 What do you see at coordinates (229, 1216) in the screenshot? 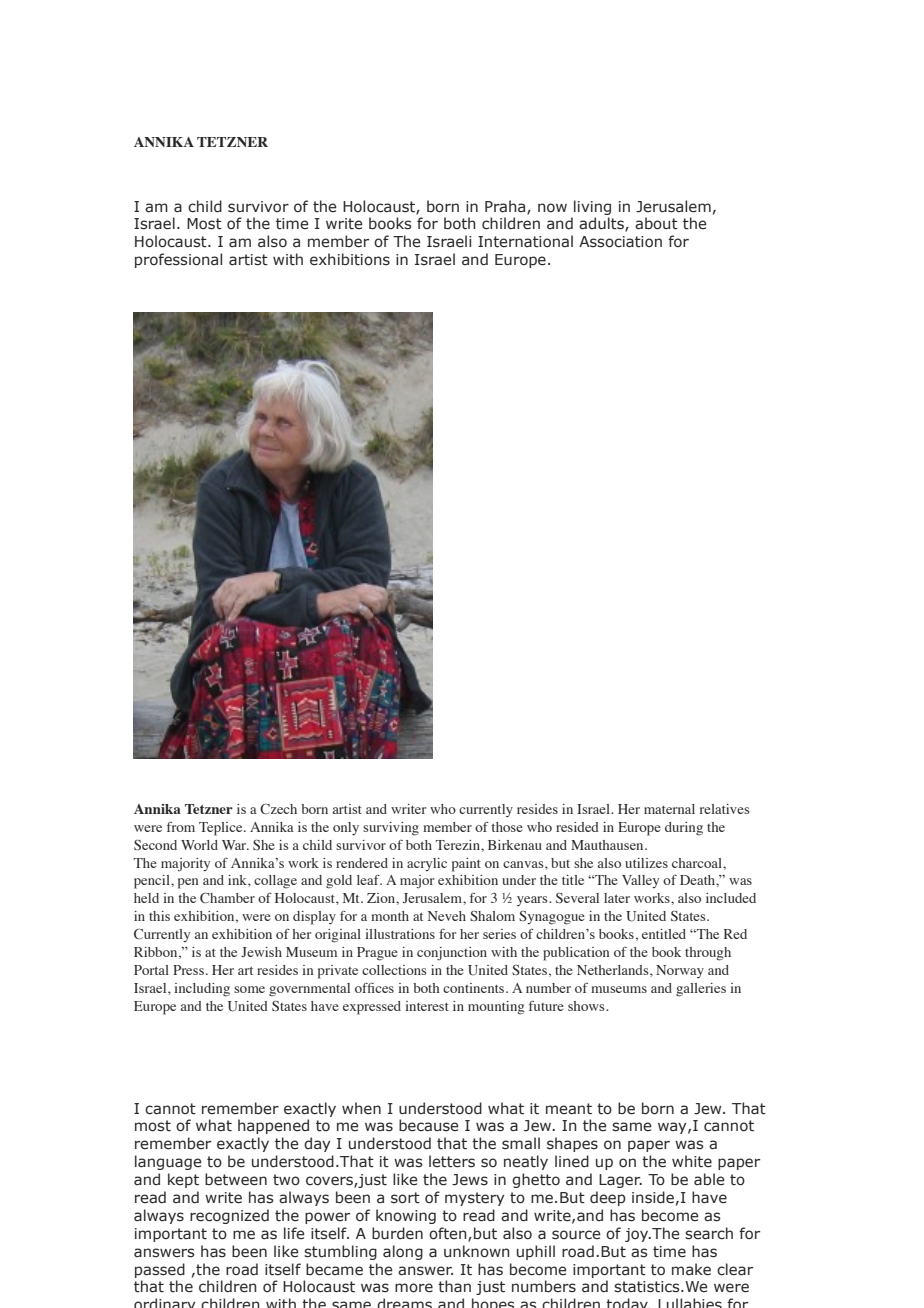
I see `recognized` at bounding box center [229, 1216].
